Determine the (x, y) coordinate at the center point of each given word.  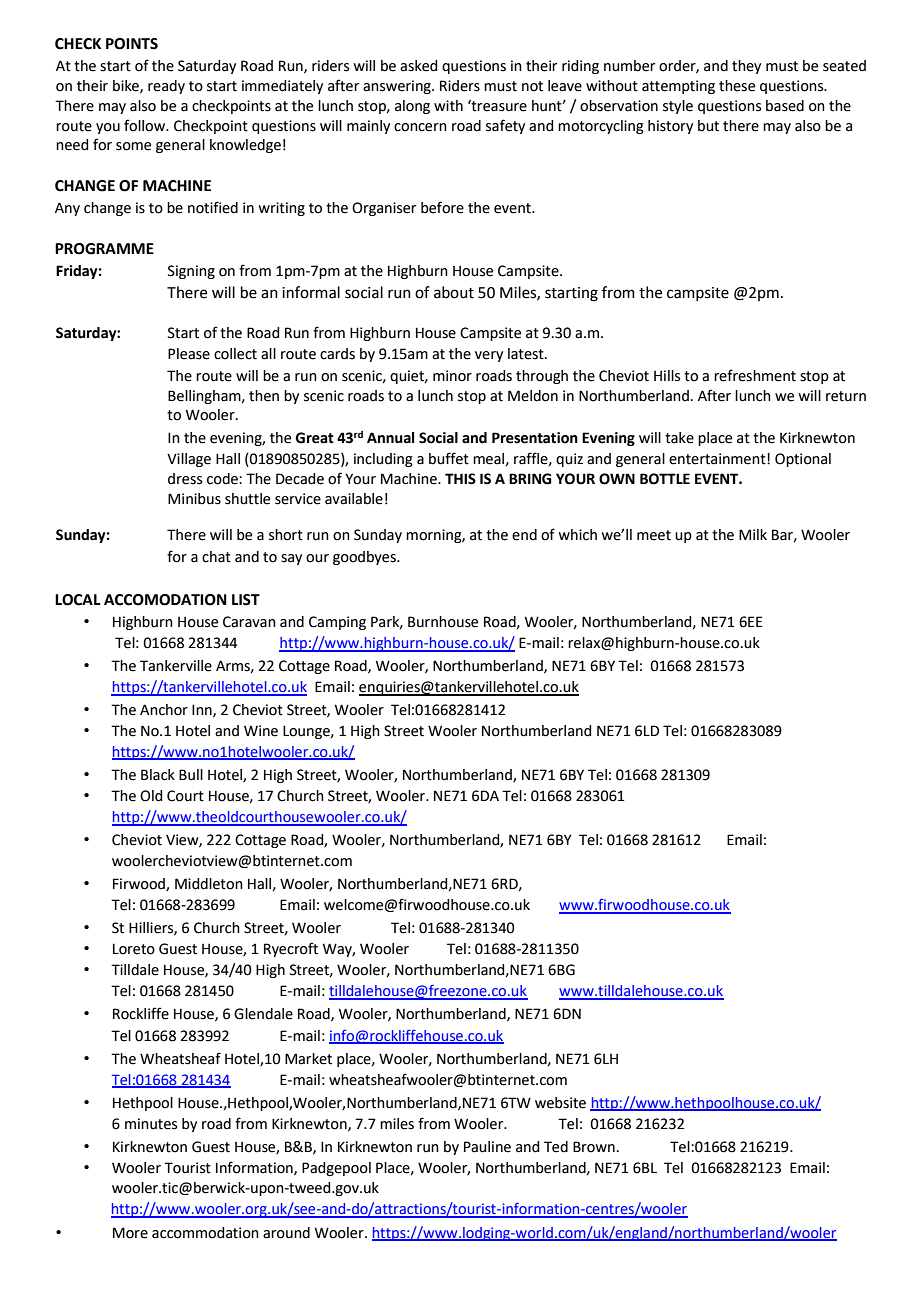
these (737, 86)
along (412, 107)
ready (166, 87)
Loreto (134, 949)
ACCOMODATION (165, 600)
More (130, 1233)
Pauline (487, 1147)
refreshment (755, 375)
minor (452, 376)
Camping (337, 623)
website (560, 1103)
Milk (753, 534)
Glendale (263, 1014)
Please (189, 354)
